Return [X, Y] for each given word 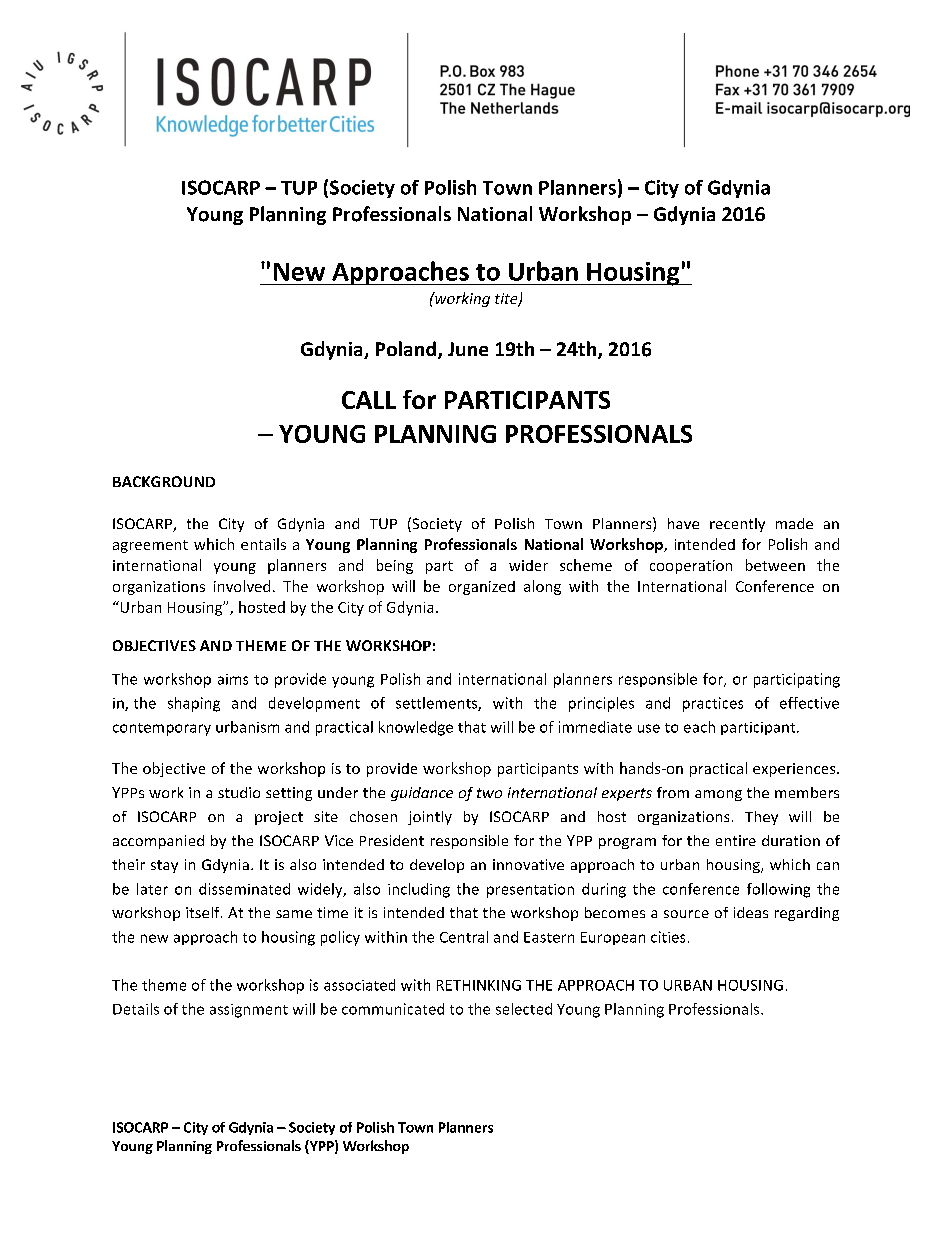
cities [668, 937]
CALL [369, 400]
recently [737, 525]
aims [233, 679]
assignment [249, 1011]
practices [713, 704]
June [468, 349]
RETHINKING [479, 985]
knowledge [416, 728]
